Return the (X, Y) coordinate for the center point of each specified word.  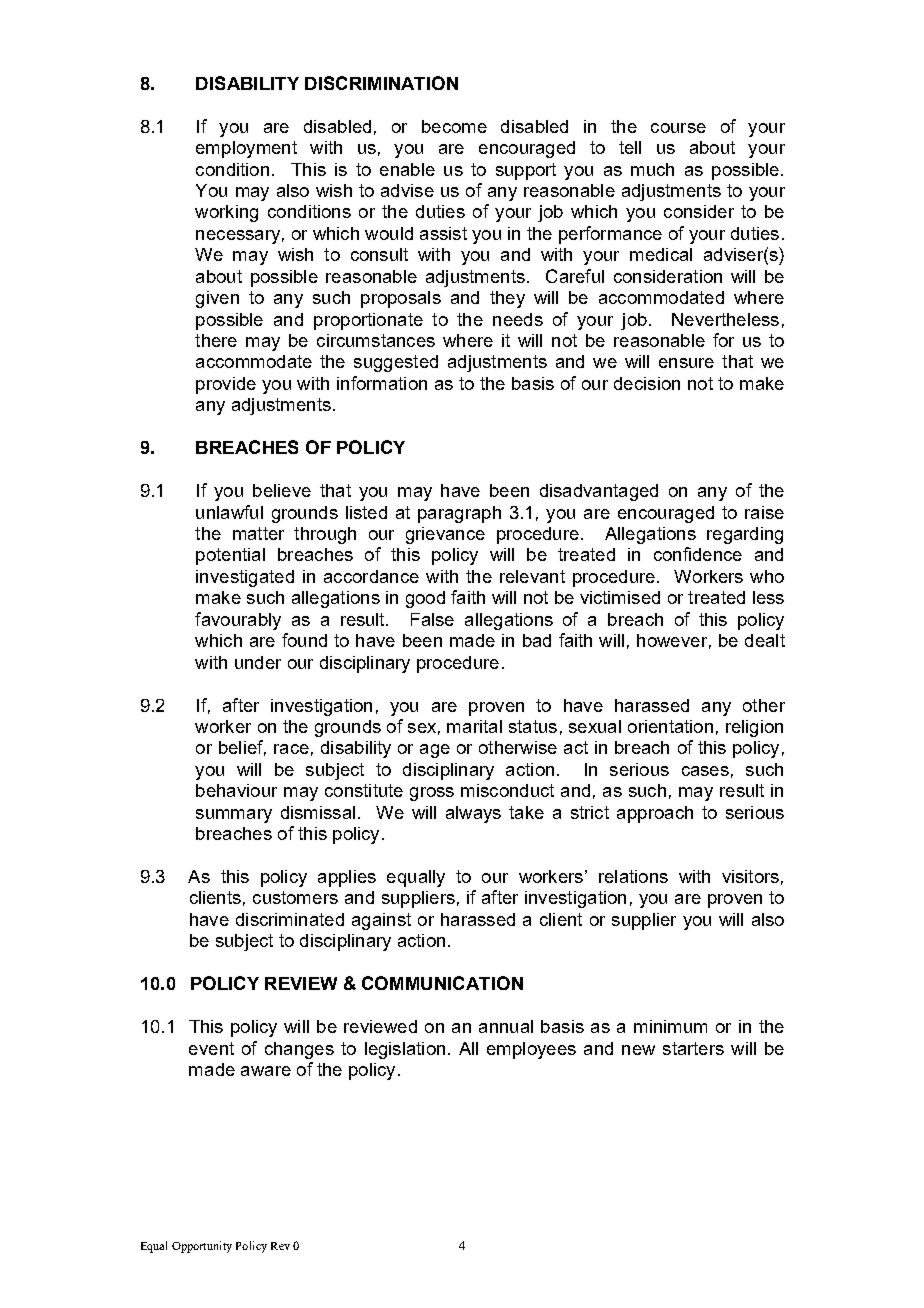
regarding (745, 535)
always (473, 814)
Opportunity (202, 1247)
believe (282, 490)
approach (655, 814)
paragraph (459, 514)
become (454, 126)
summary (234, 816)
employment (246, 149)
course (678, 128)
